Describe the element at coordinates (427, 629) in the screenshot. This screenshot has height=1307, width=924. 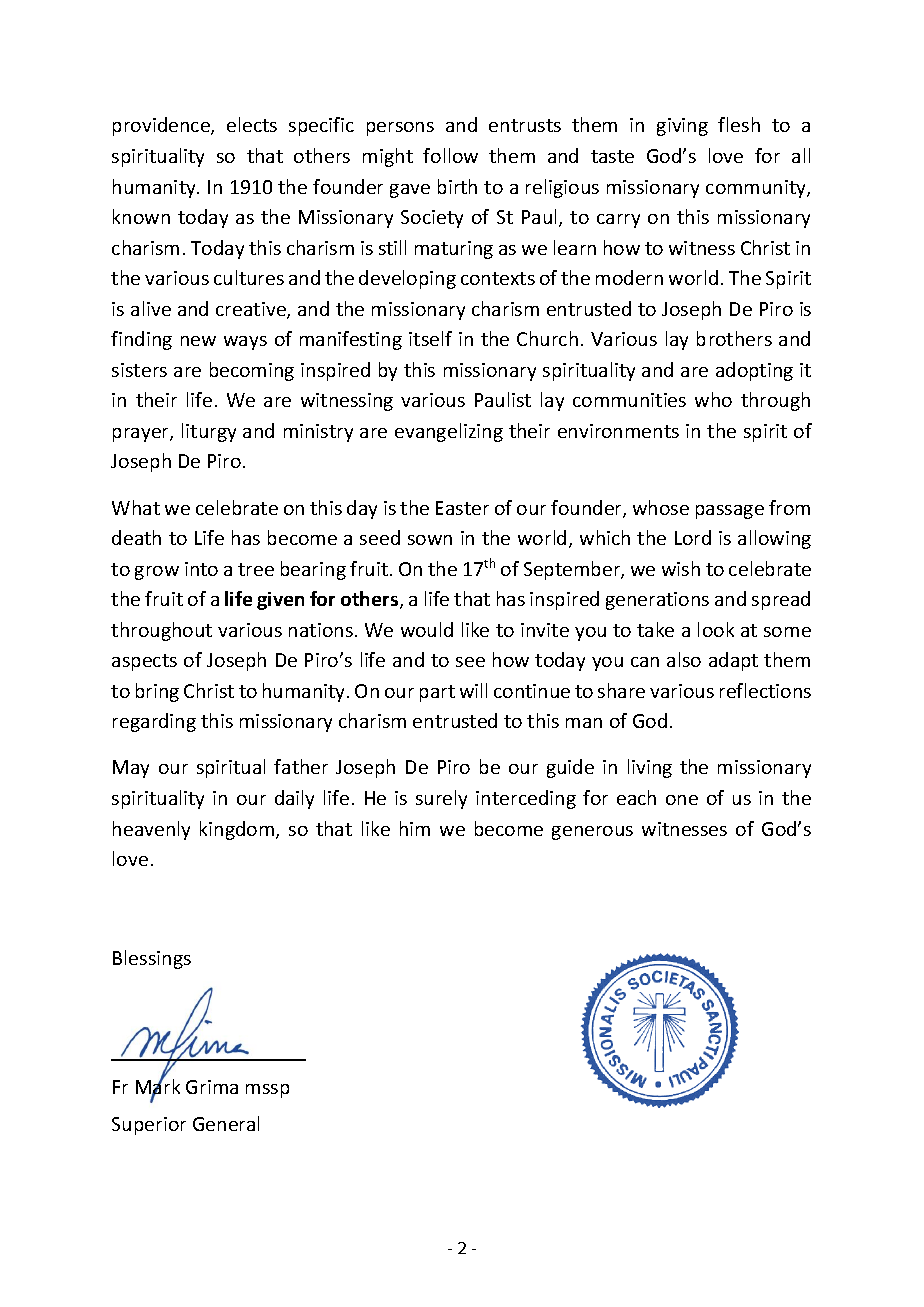
I see `would` at that location.
